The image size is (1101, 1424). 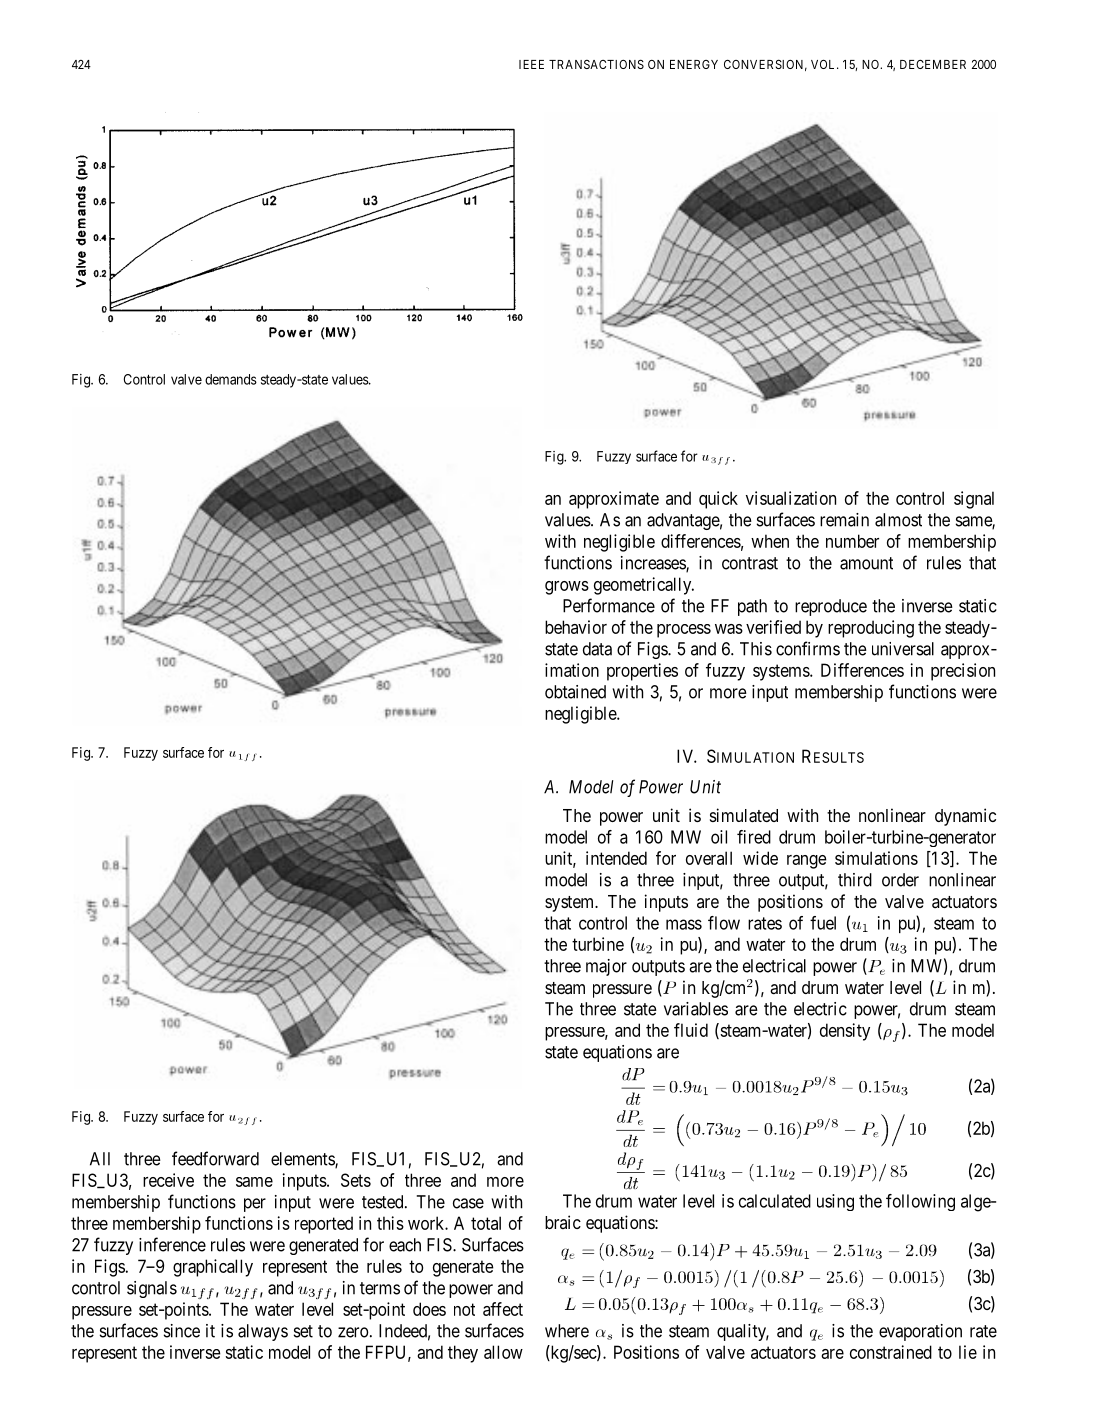 I want to click on constrained, so click(x=891, y=1352).
